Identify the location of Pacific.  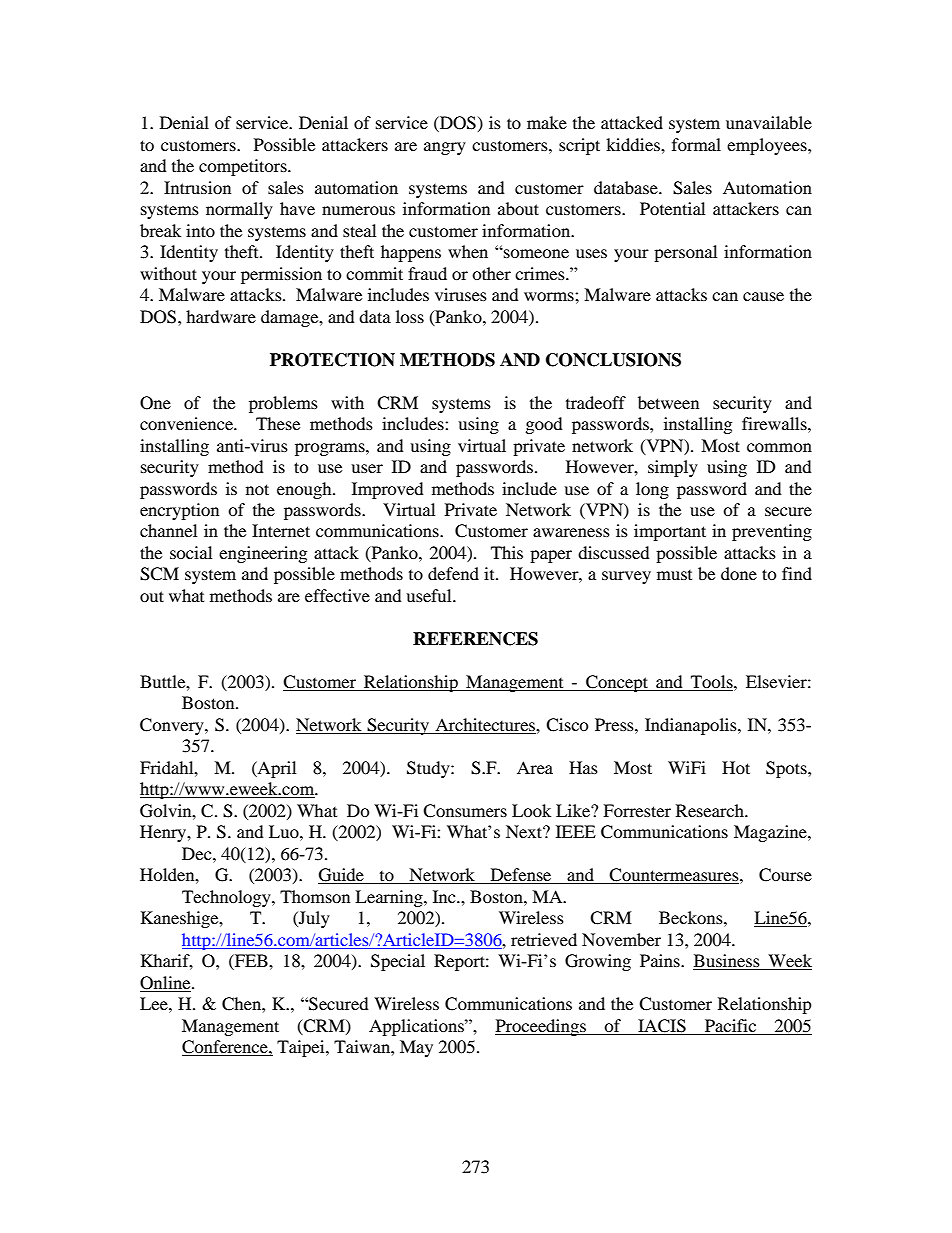
(730, 1025).
